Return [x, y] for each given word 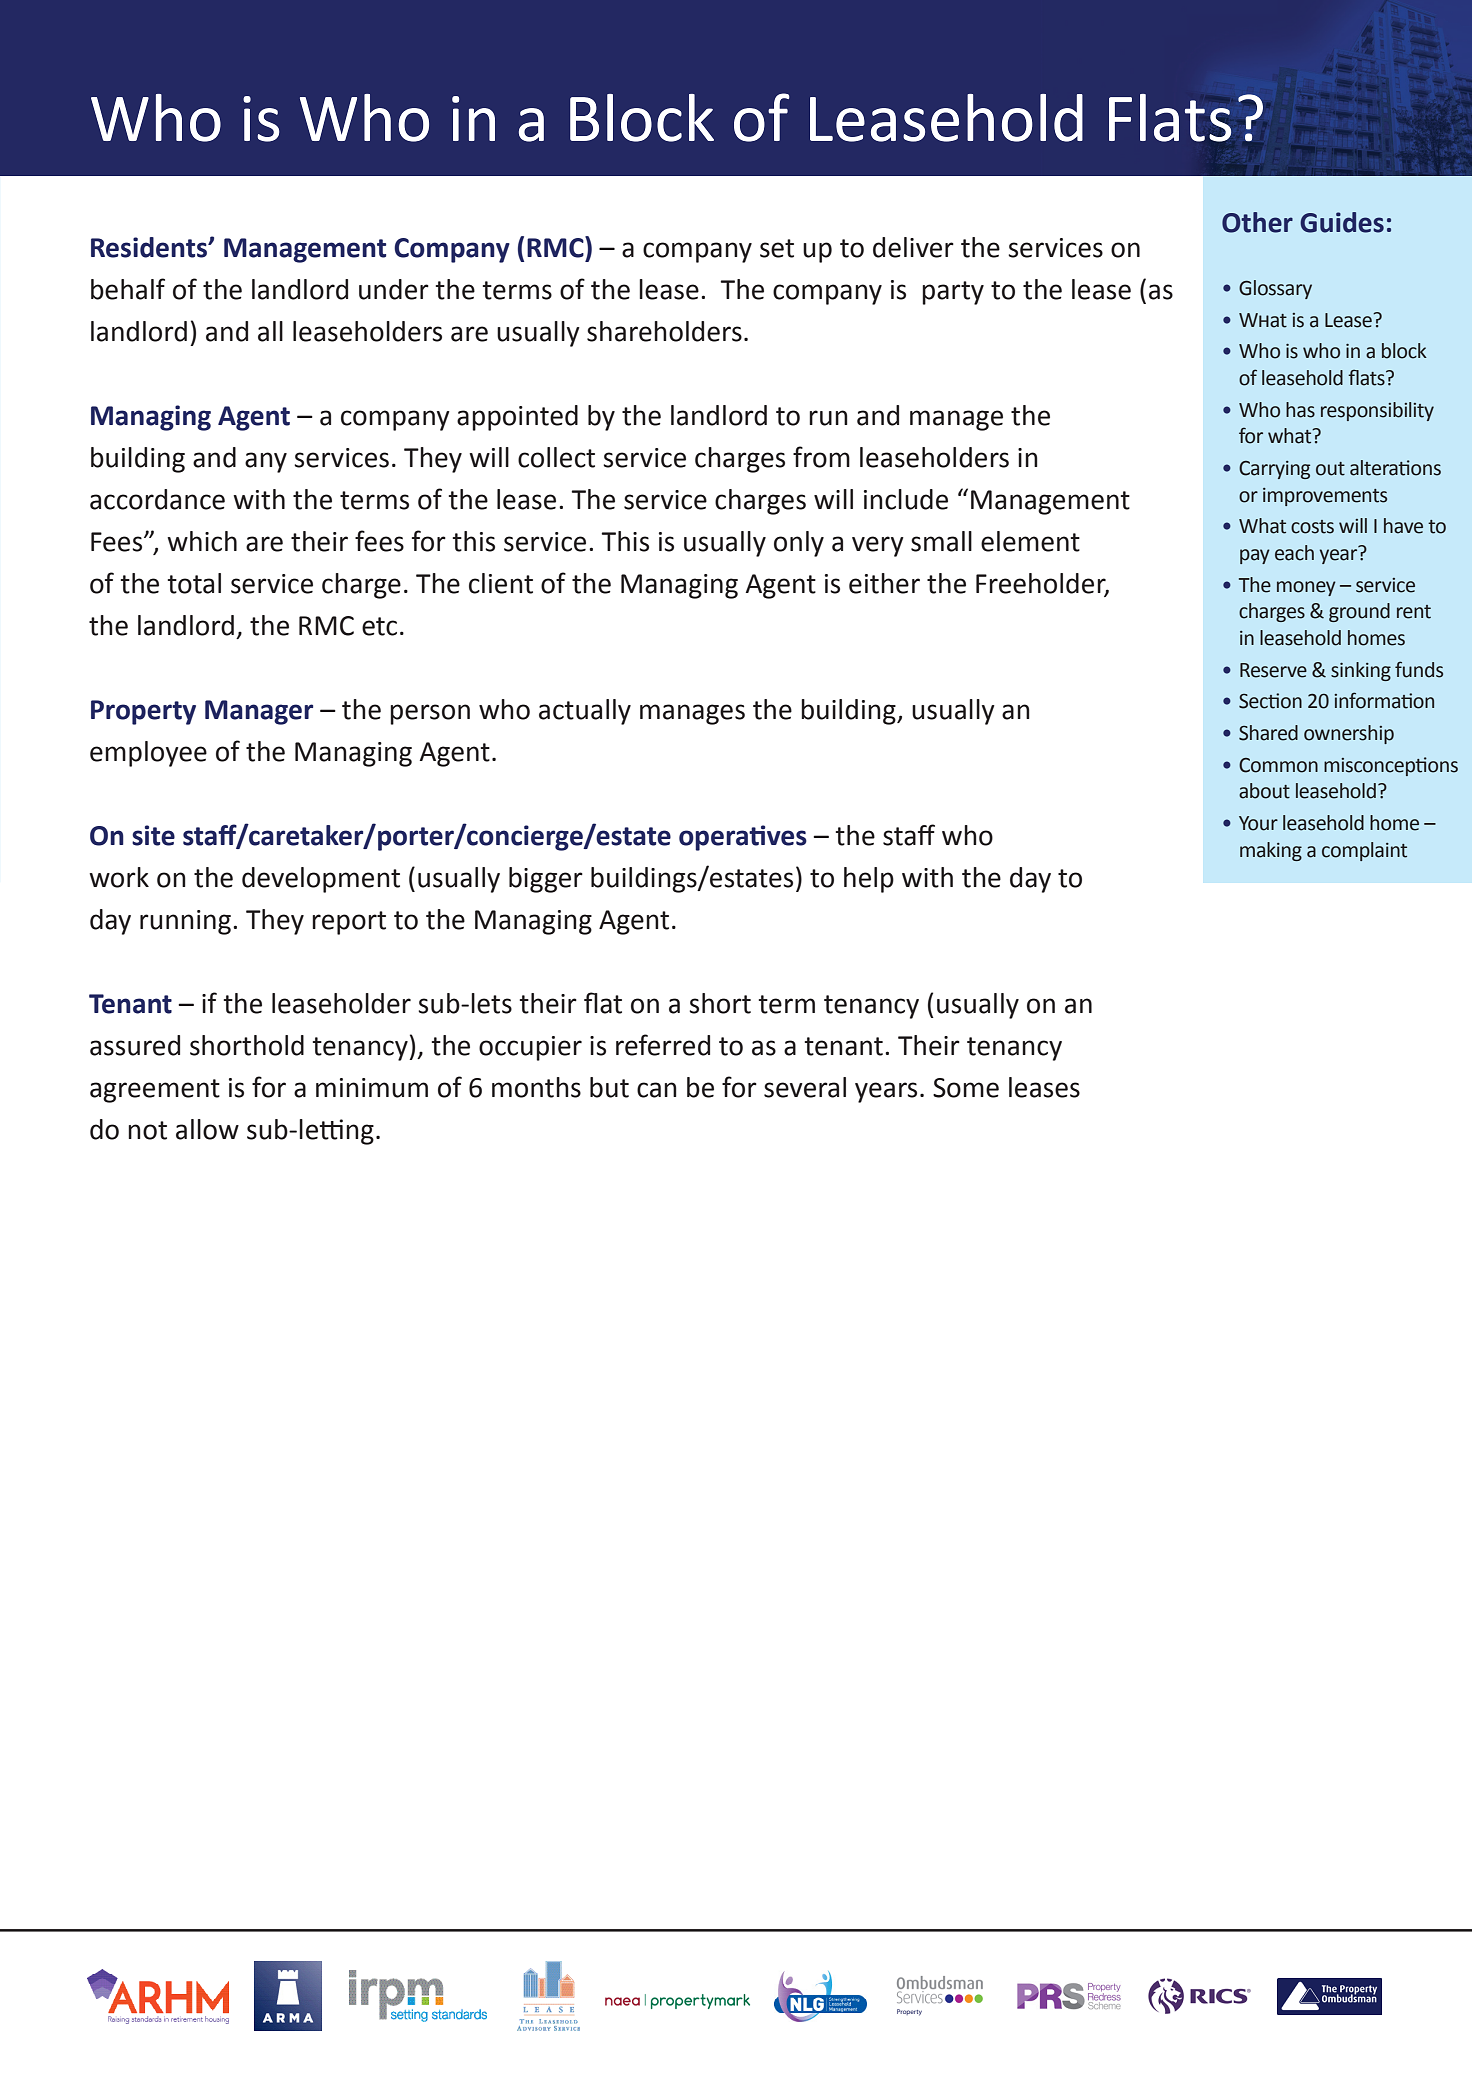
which [202, 541]
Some [966, 1088]
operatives [743, 838]
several [805, 1087]
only [799, 544]
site [153, 835]
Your [1258, 823]
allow [207, 1129]
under [394, 289]
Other [1257, 222]
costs [1312, 527]
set [777, 248]
